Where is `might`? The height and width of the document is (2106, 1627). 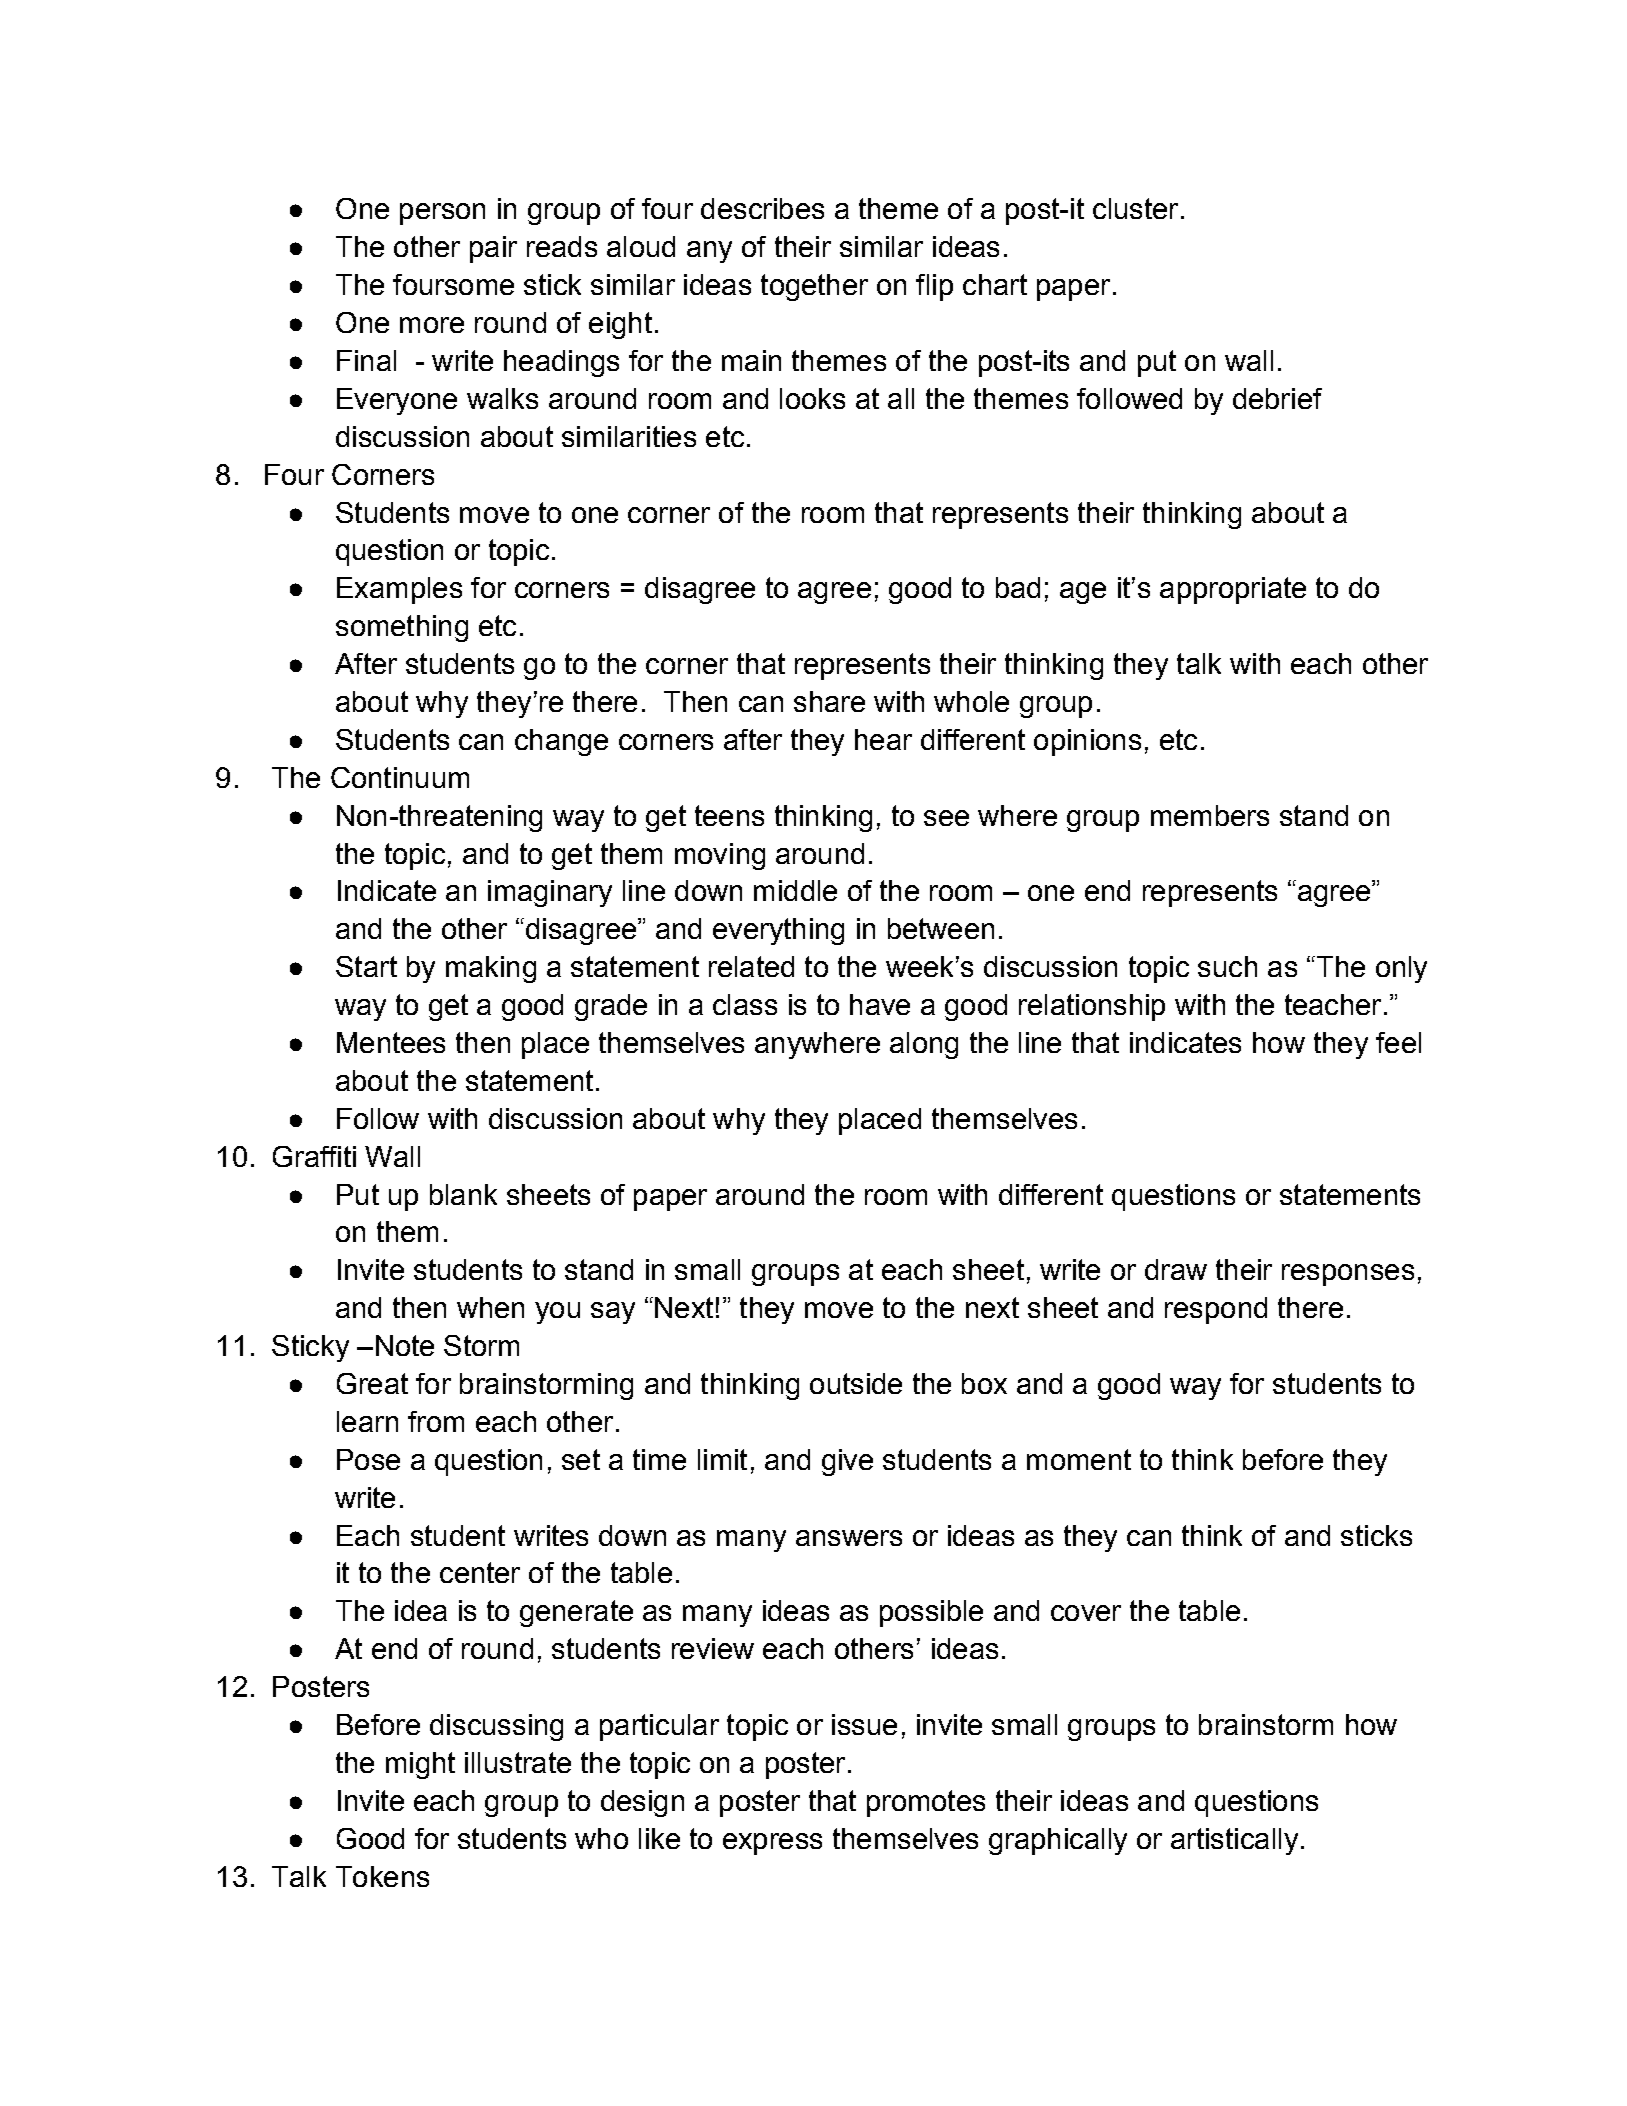
might is located at coordinates (420, 1765).
